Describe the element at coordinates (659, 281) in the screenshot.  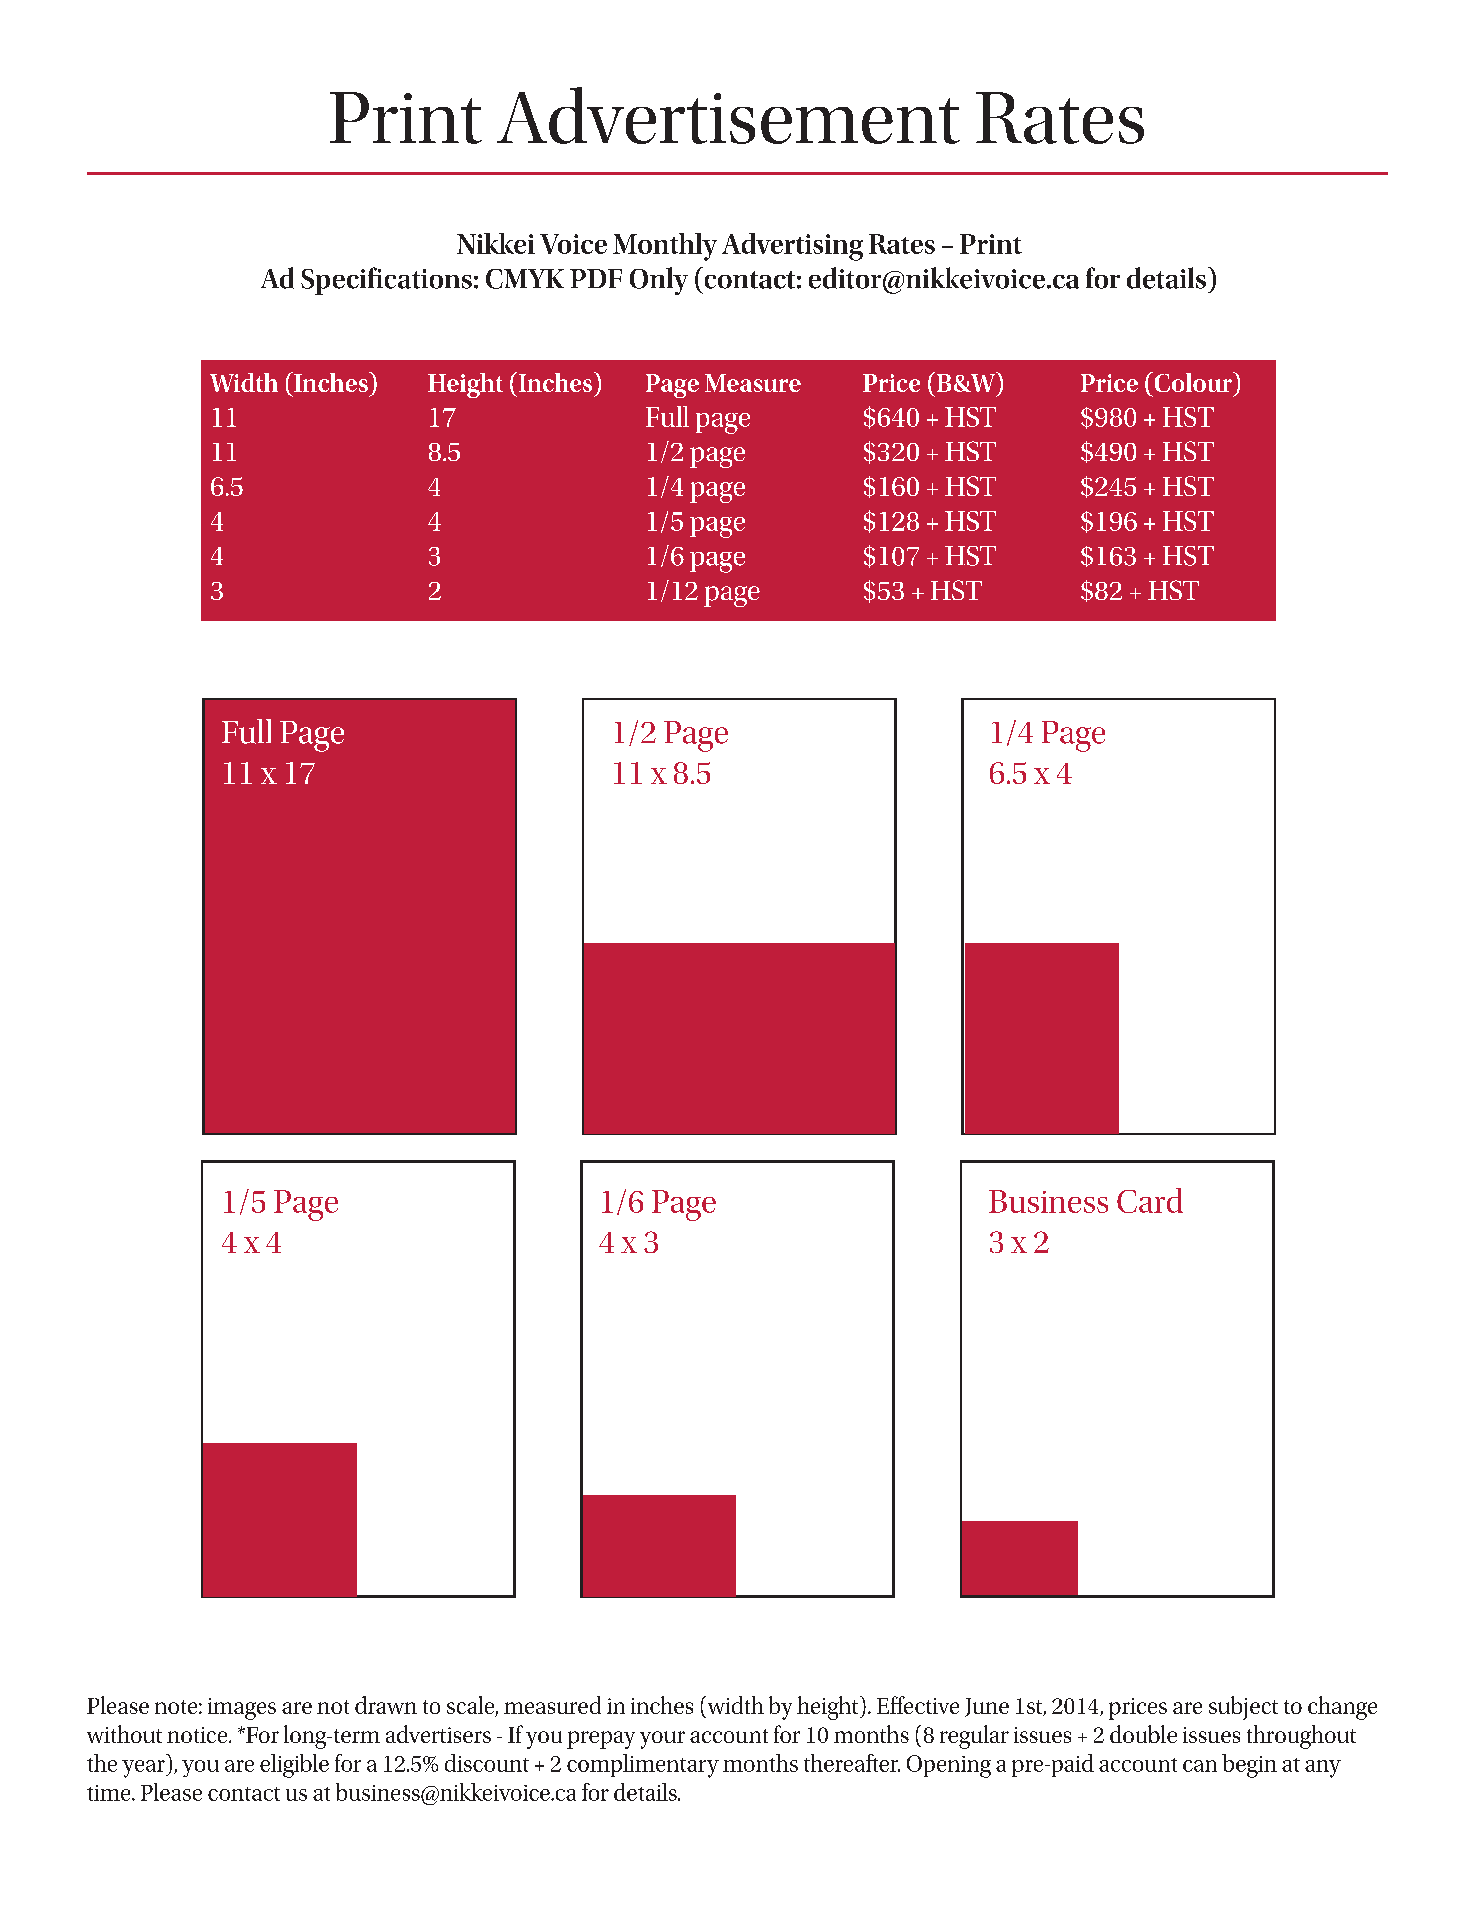
I see `Only` at that location.
